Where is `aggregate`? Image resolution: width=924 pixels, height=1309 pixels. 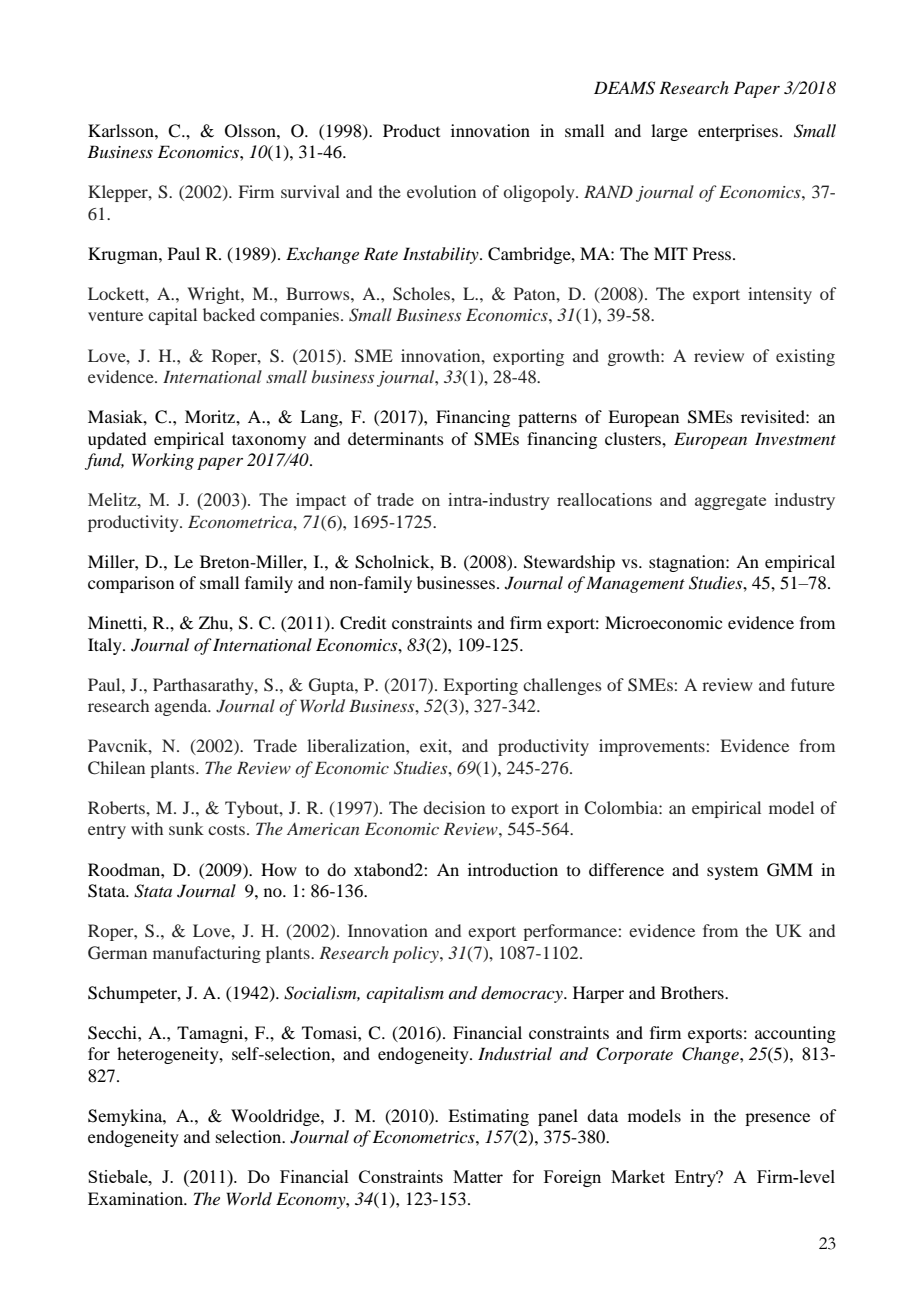
aggregate is located at coordinates (730, 502).
